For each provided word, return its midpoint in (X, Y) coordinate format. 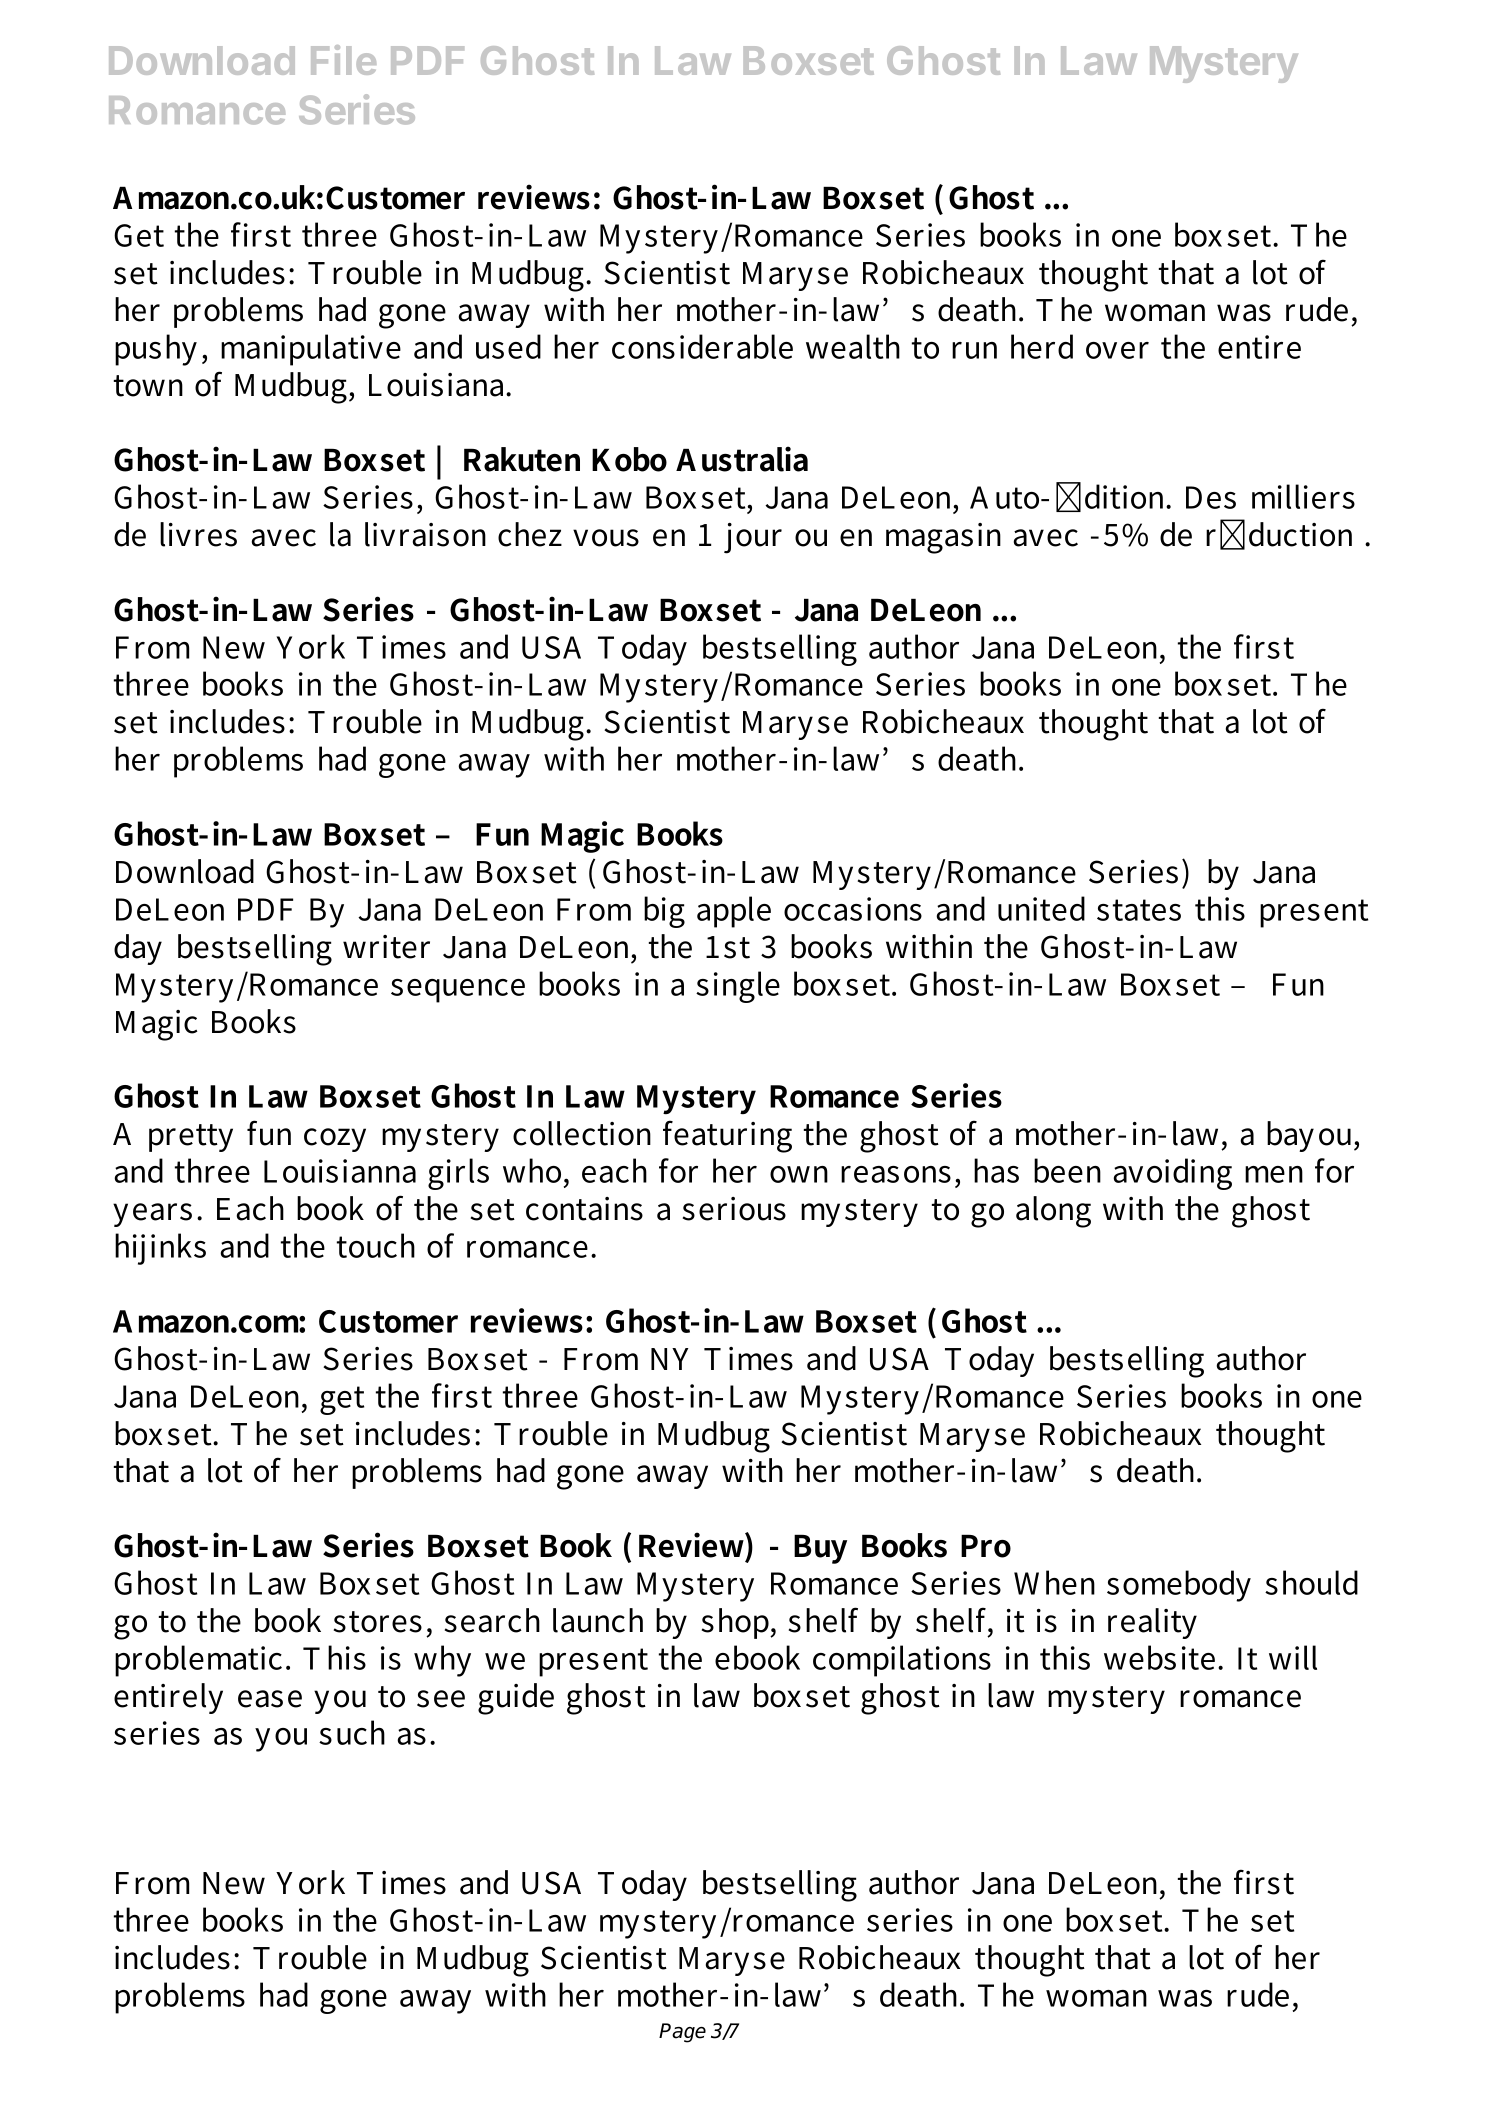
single (738, 987)
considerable (702, 346)
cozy (335, 1140)
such (352, 1732)
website (1159, 1657)
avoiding (1172, 1174)
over (1117, 350)
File (343, 60)
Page (682, 2033)
